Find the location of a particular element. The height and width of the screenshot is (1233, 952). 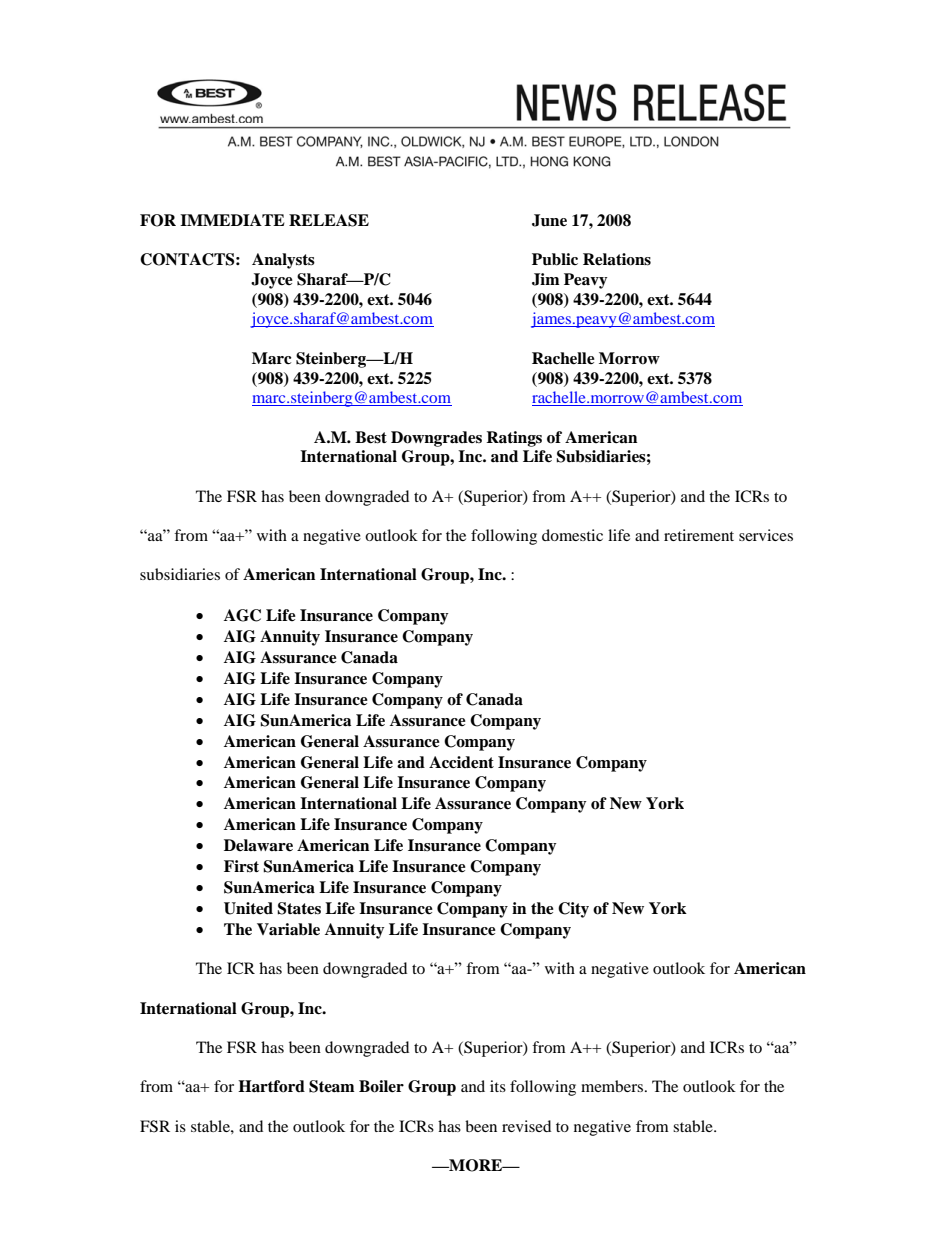

Relations is located at coordinates (617, 259).
